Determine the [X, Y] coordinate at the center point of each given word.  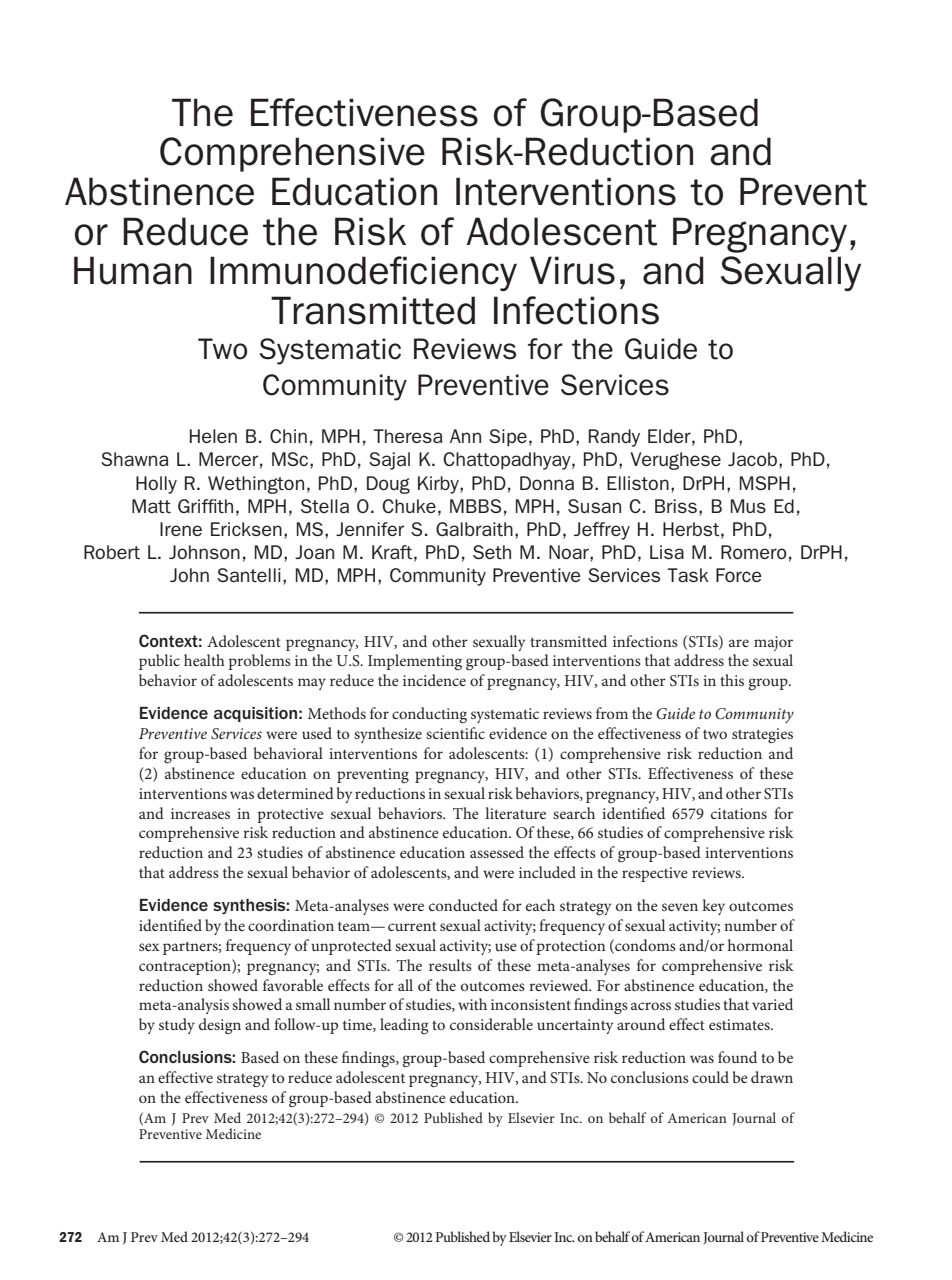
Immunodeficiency [363, 273]
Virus [572, 270]
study [177, 1026]
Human [133, 270]
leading [404, 1026]
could [710, 1077]
